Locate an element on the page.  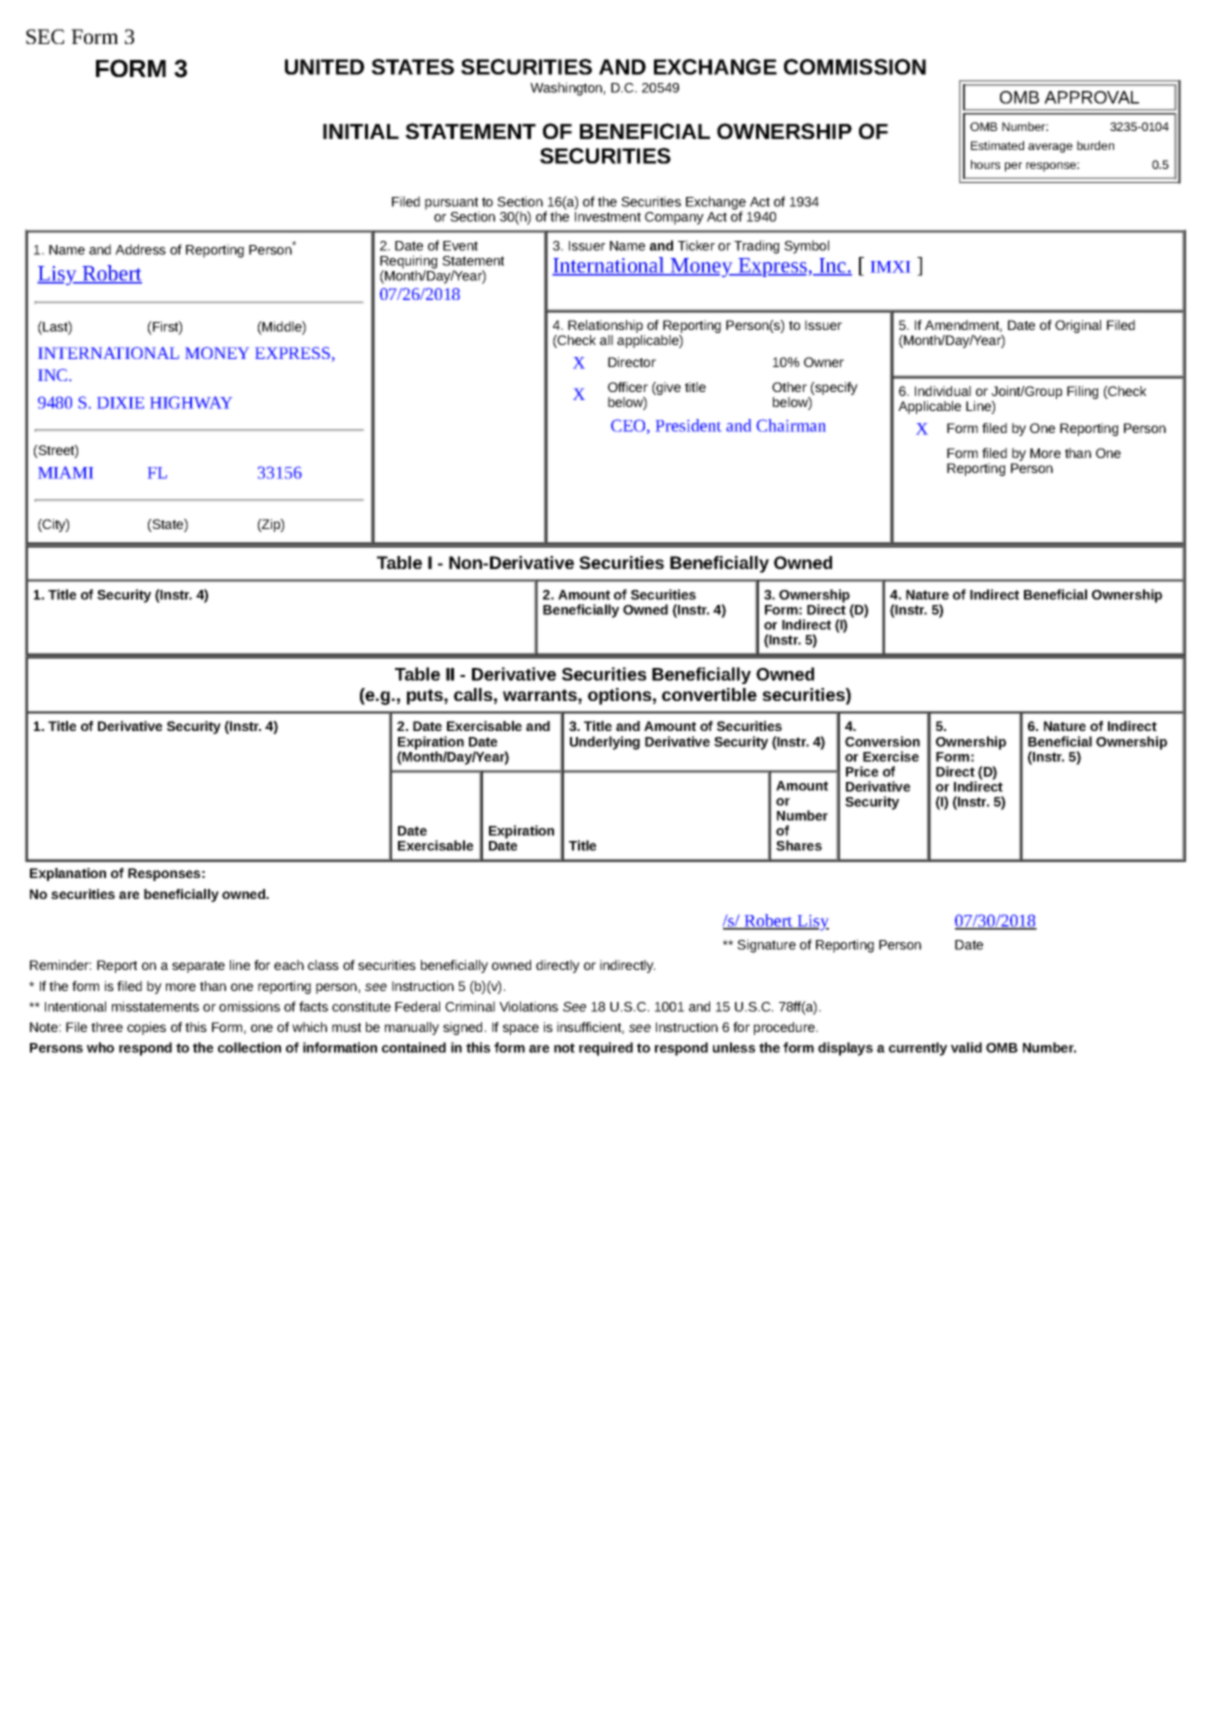
Relationship is located at coordinates (606, 328).
